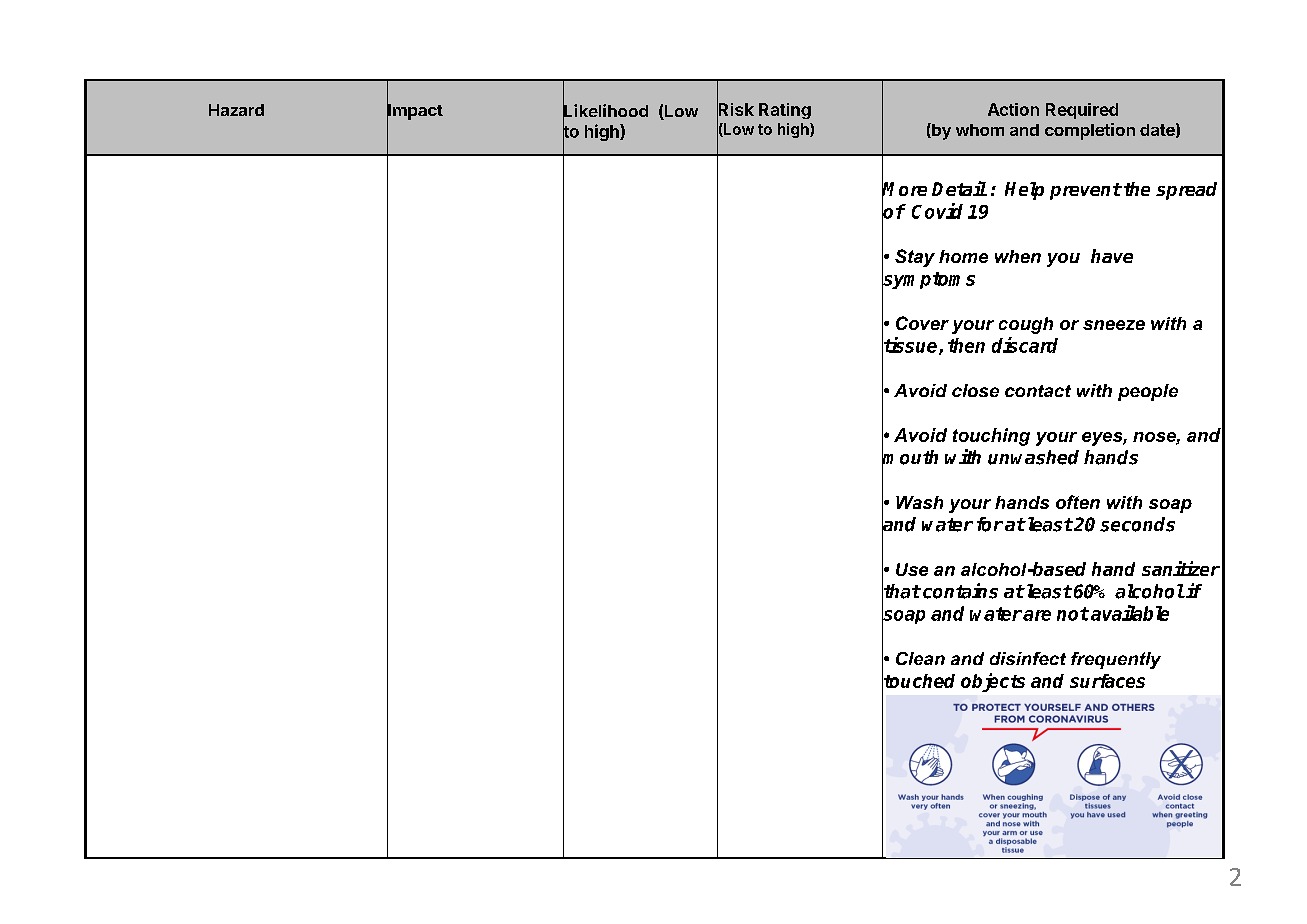  Describe the element at coordinates (920, 658) in the screenshot. I see `Clean` at that location.
